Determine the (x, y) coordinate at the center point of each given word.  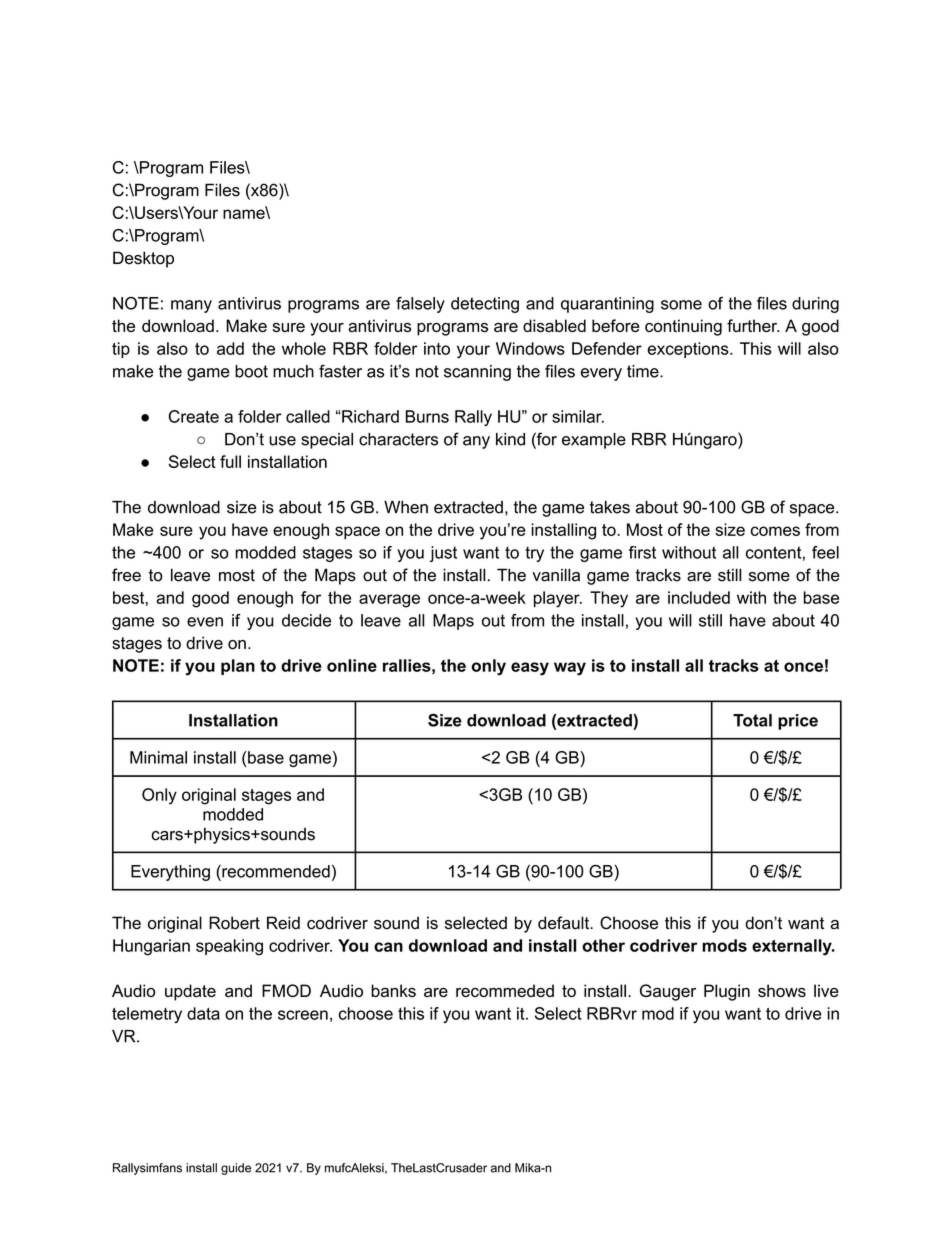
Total (752, 720)
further (753, 325)
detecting (485, 305)
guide (236, 1169)
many (191, 306)
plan (238, 667)
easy (530, 669)
